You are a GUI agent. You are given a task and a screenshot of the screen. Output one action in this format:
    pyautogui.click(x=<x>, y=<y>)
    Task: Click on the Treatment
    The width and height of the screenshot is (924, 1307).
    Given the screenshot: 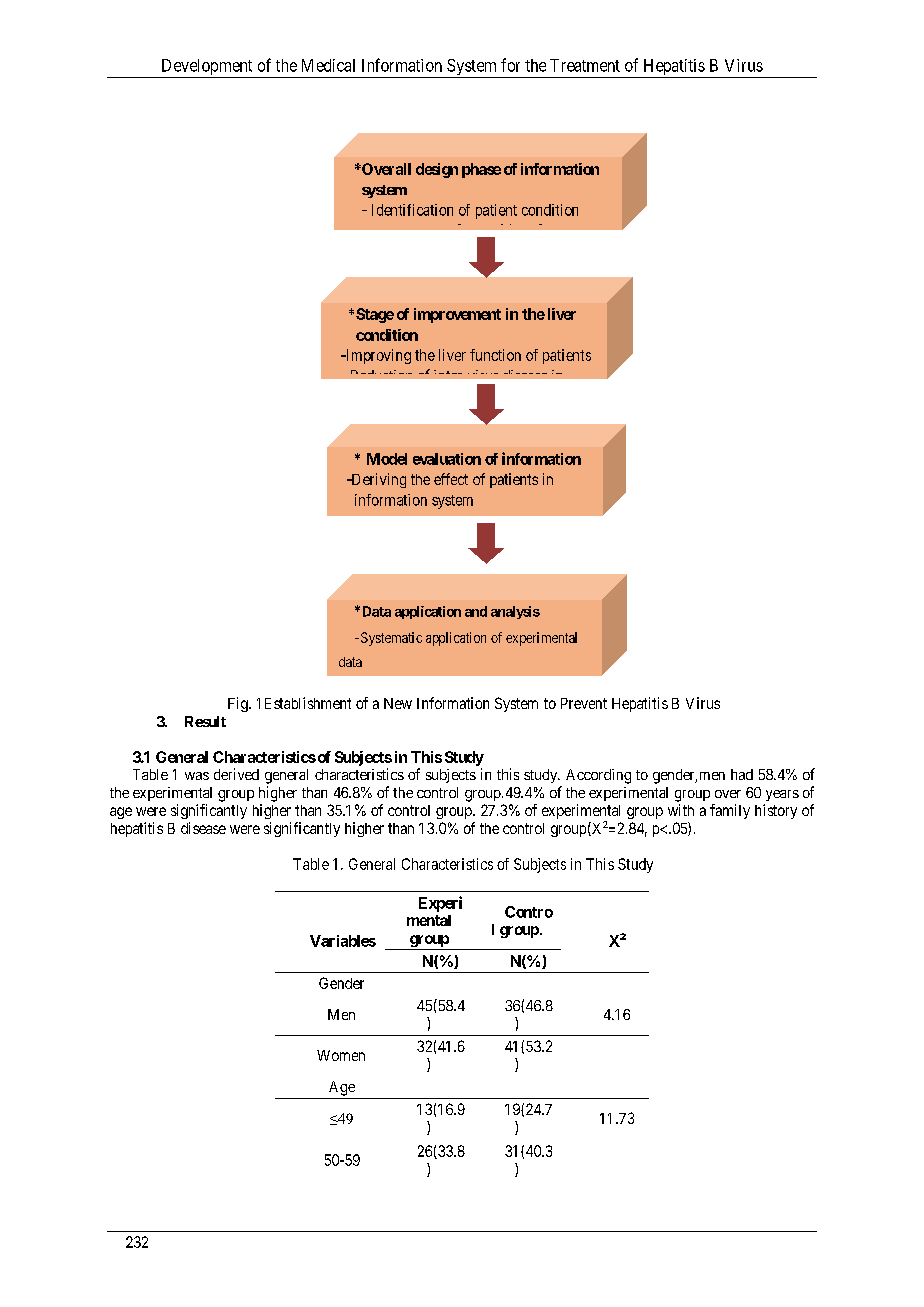 What is the action you would take?
    pyautogui.click(x=585, y=65)
